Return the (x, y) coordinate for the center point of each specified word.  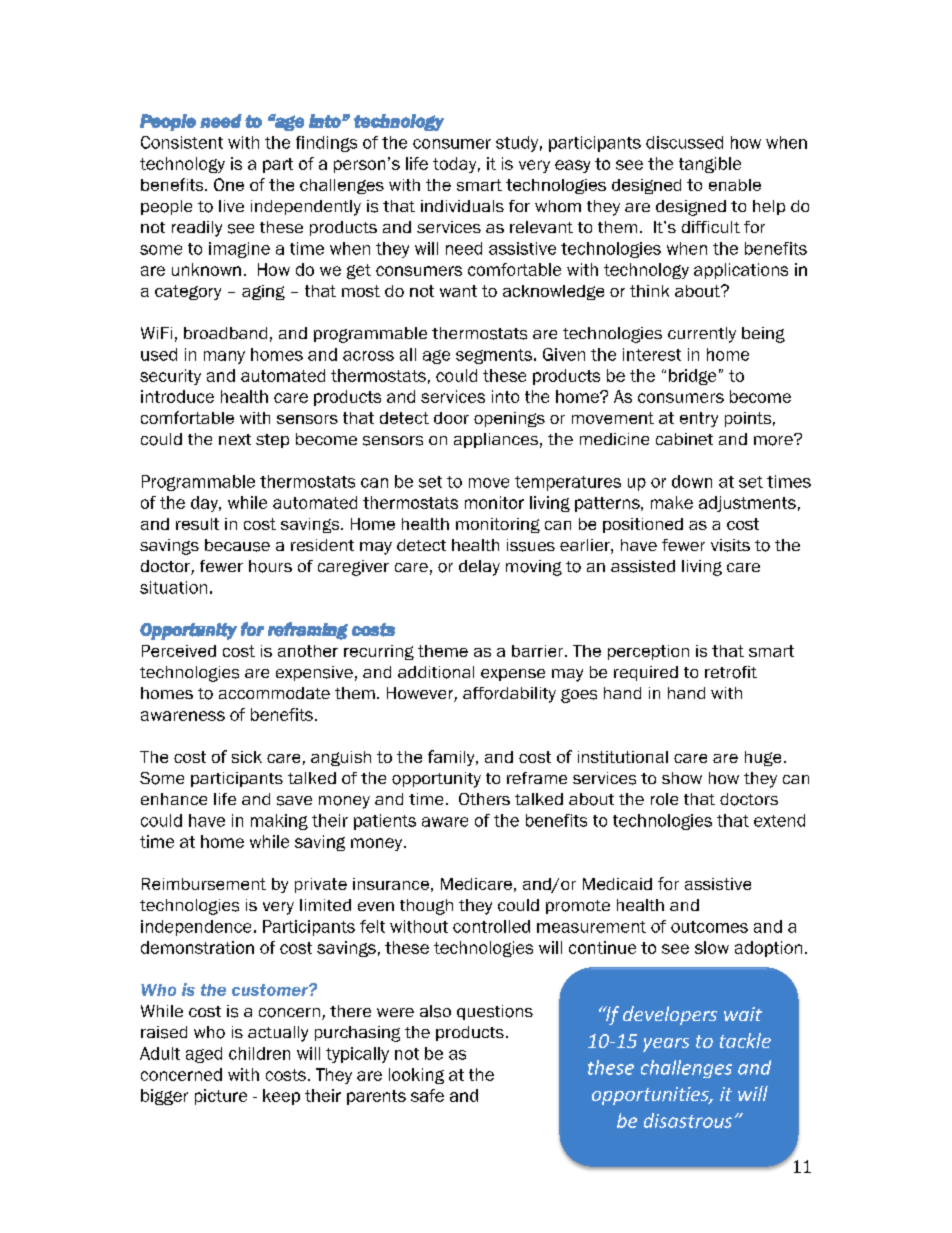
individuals (462, 206)
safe (427, 1095)
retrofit (731, 672)
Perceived (179, 651)
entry (699, 419)
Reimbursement (204, 884)
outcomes (709, 927)
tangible (710, 165)
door (451, 418)
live (231, 206)
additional (436, 672)
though (426, 907)
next (235, 439)
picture (221, 1097)
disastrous (688, 1120)
